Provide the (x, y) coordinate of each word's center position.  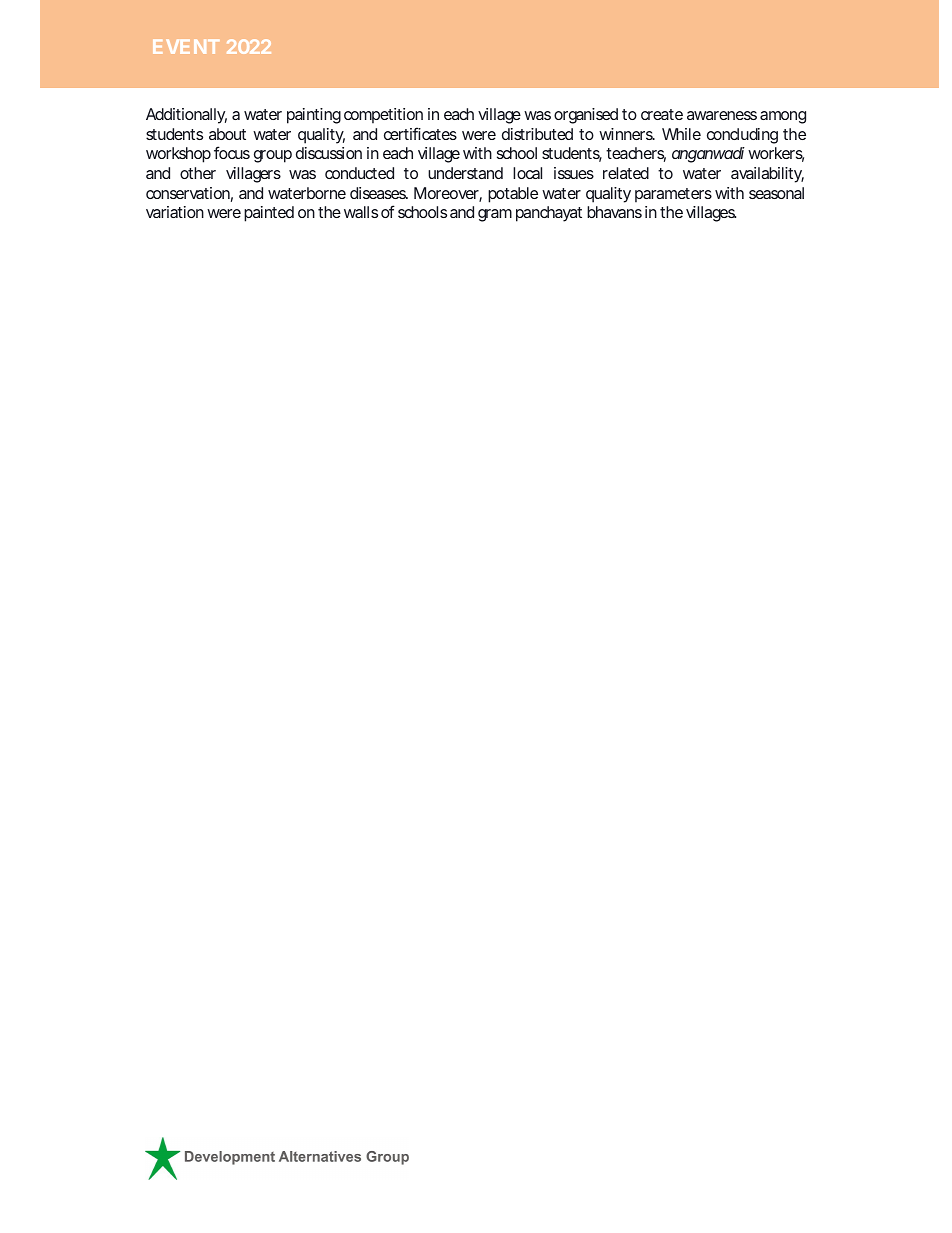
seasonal (776, 193)
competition (383, 116)
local (527, 173)
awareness (722, 115)
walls (361, 212)
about (227, 134)
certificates (420, 133)
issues (574, 173)
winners (626, 134)
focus (232, 152)
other (198, 173)
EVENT (186, 47)
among (783, 117)
